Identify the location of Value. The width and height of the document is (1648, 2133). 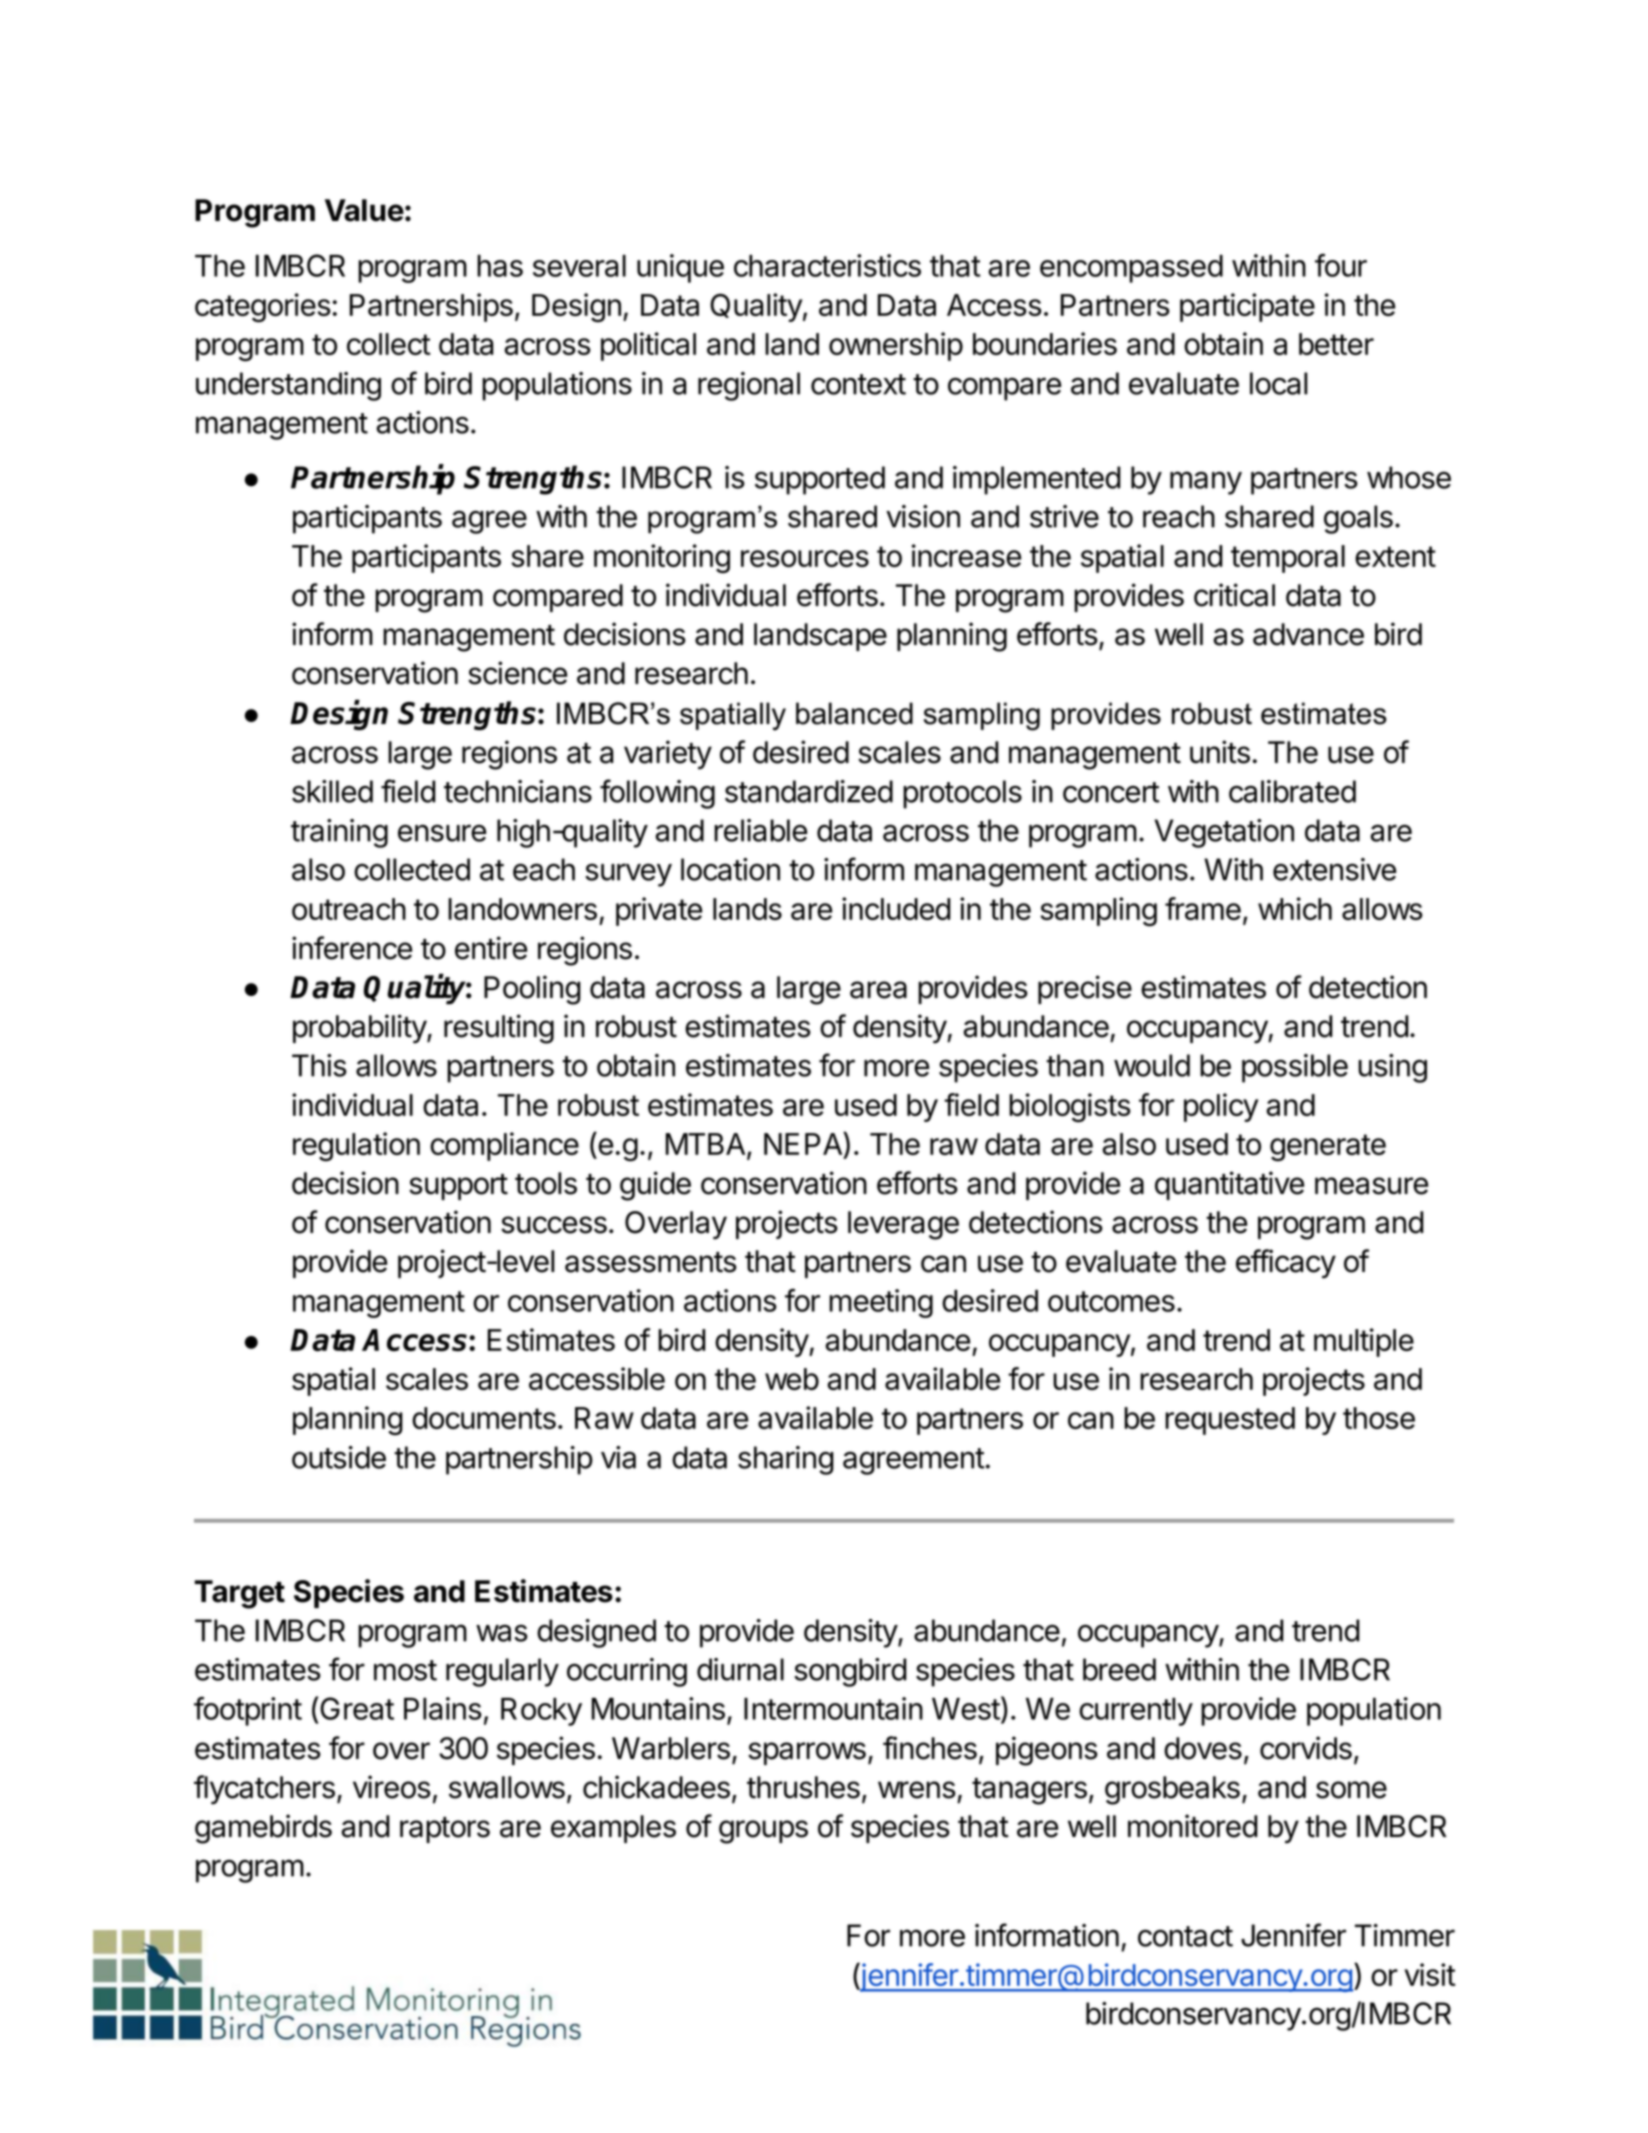
(364, 210).
